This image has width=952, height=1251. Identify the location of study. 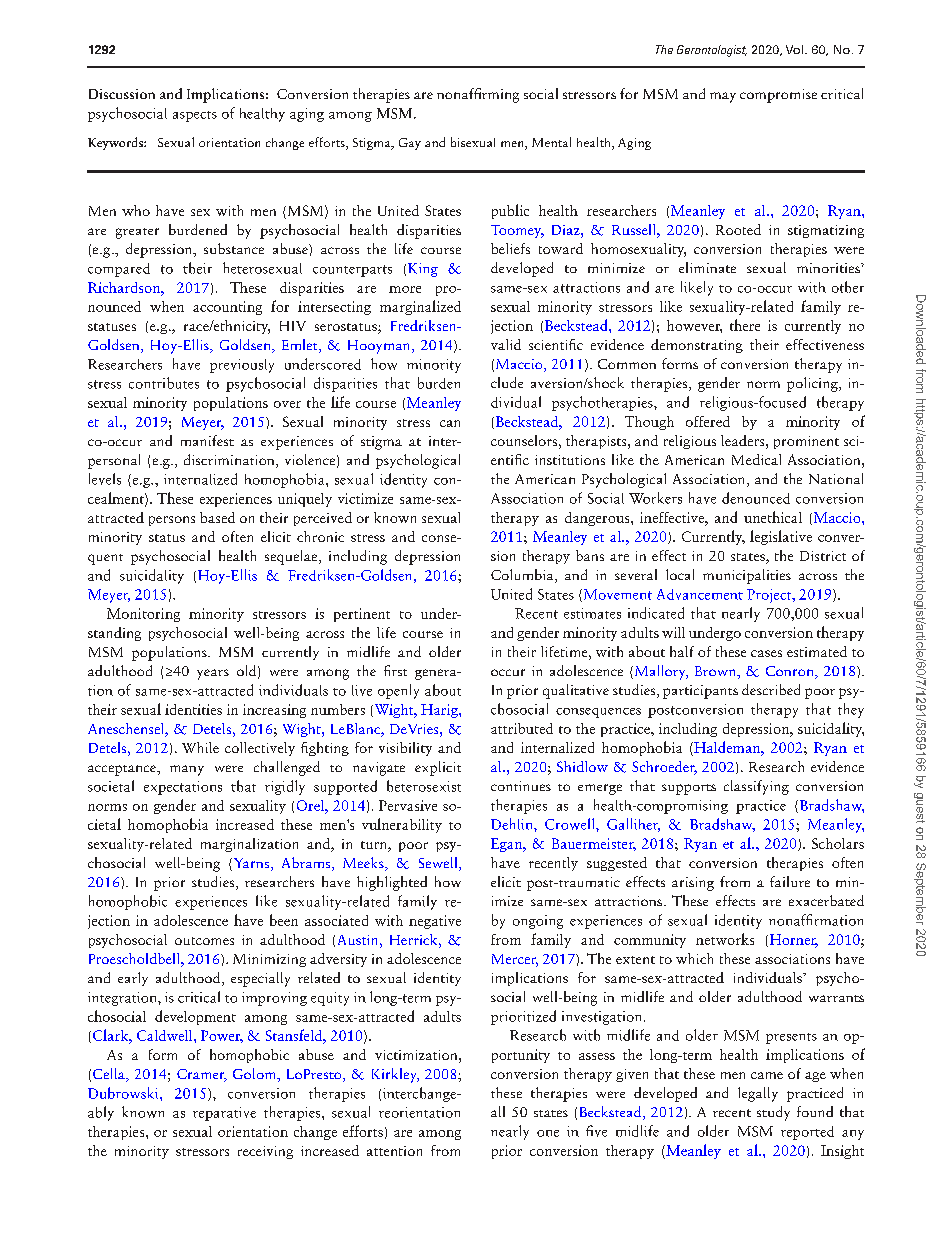
(773, 1113).
